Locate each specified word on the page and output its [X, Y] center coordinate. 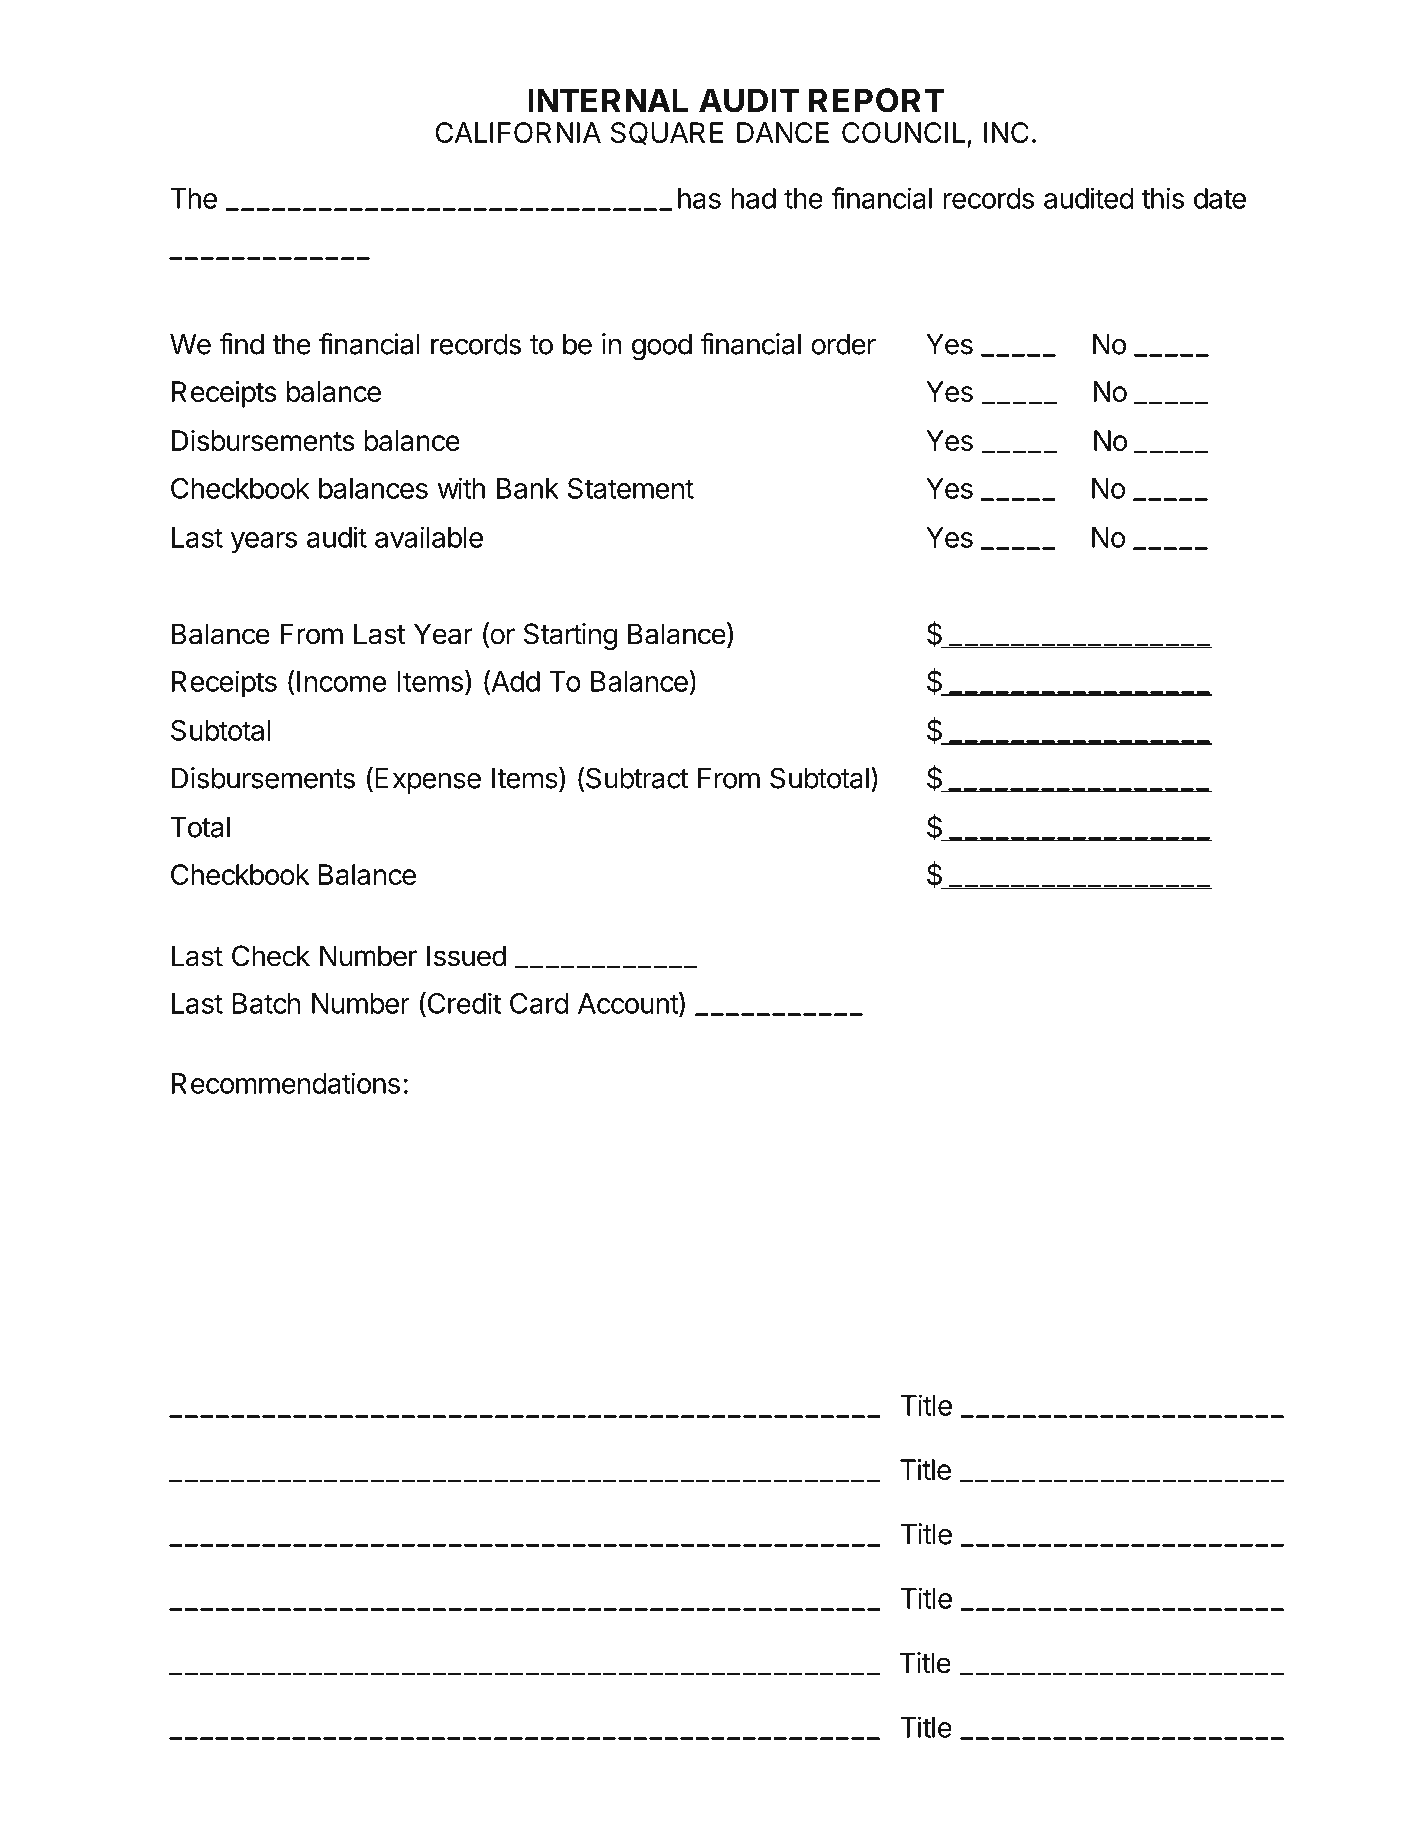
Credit [463, 1004]
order [843, 344]
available [429, 537]
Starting [570, 636]
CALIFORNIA [518, 132]
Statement [631, 488]
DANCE [783, 132]
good [662, 347]
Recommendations [286, 1083]
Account [629, 1004]
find [241, 344]
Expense [428, 781]
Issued [466, 956]
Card [539, 1003]
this [1163, 198]
